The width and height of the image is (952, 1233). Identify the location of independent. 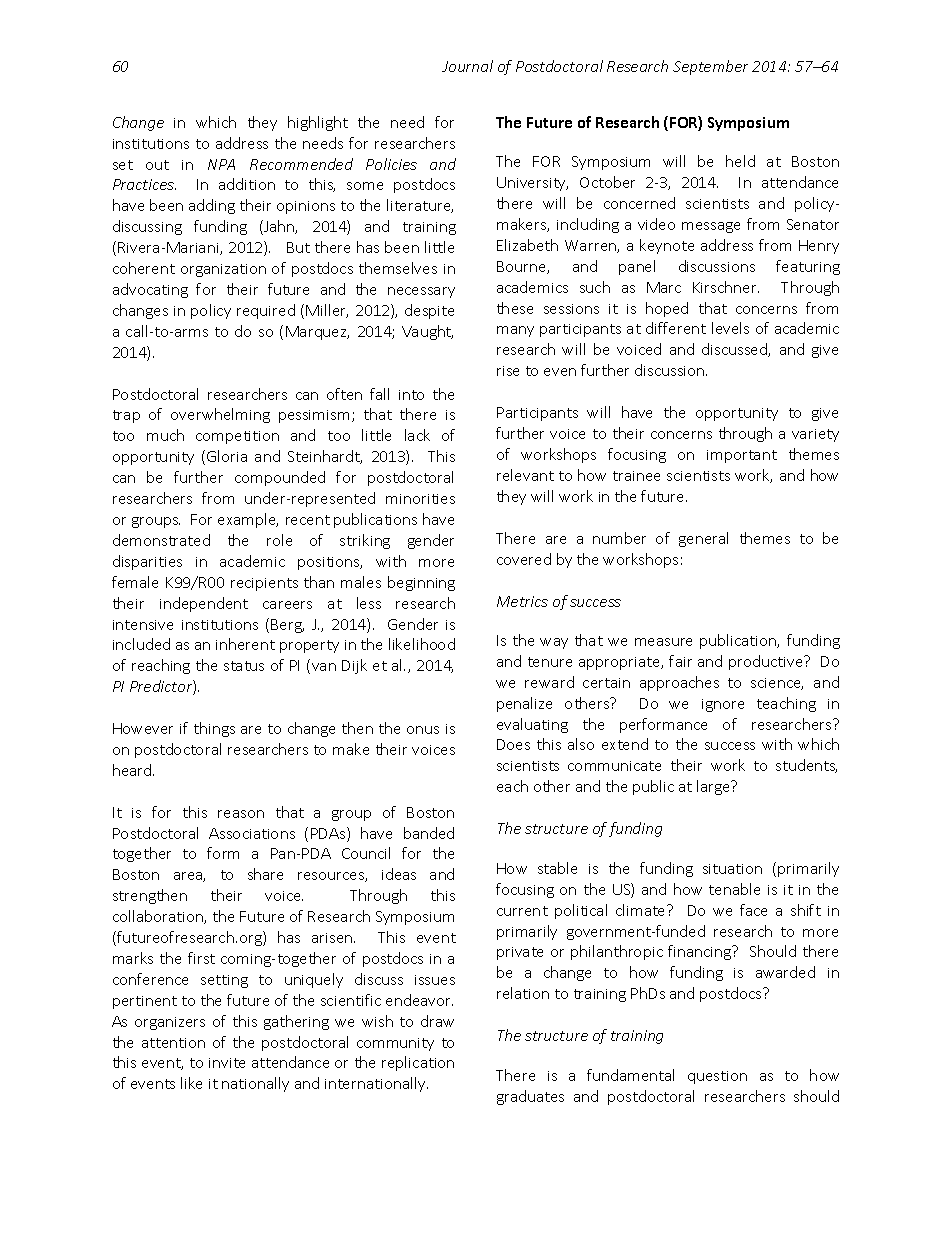
(204, 604).
